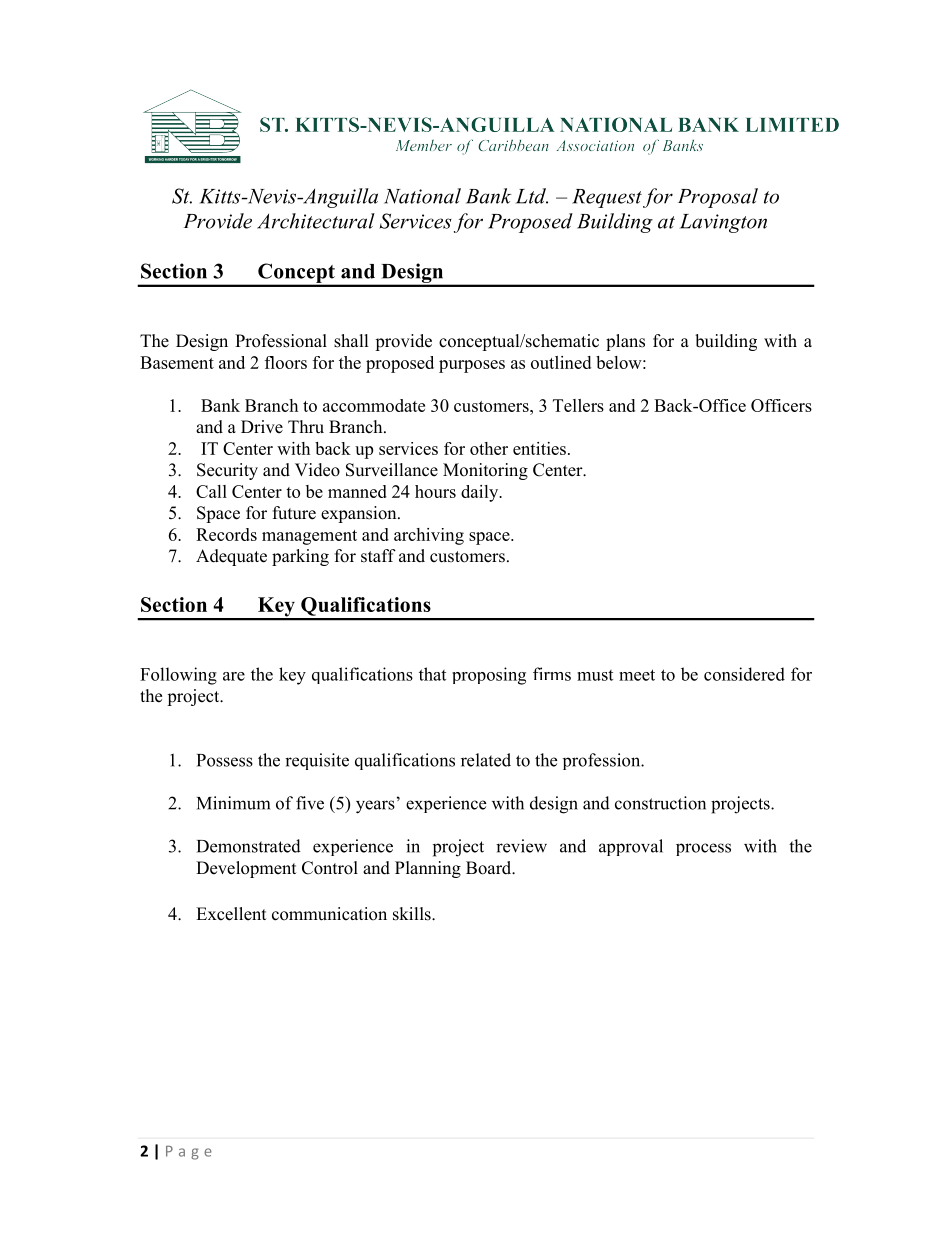  I want to click on archiving, so click(429, 536).
